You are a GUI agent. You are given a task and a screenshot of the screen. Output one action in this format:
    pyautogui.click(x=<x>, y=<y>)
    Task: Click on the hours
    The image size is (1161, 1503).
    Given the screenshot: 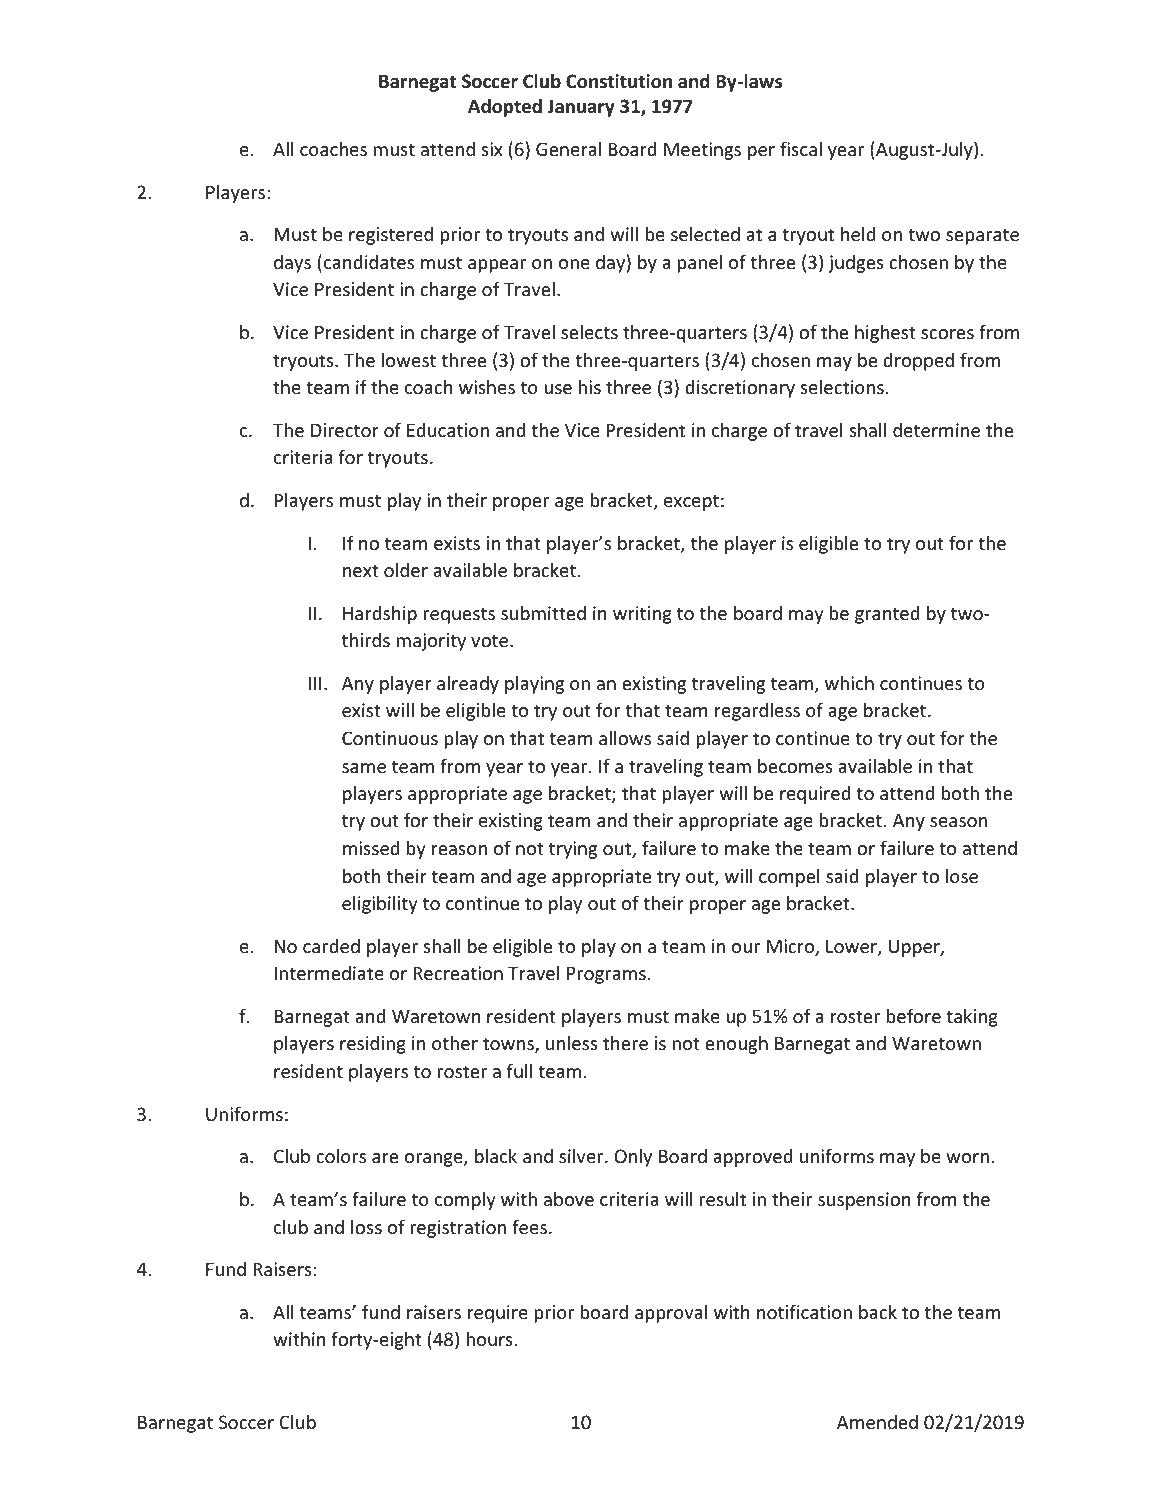 What is the action you would take?
    pyautogui.click(x=490, y=1338)
